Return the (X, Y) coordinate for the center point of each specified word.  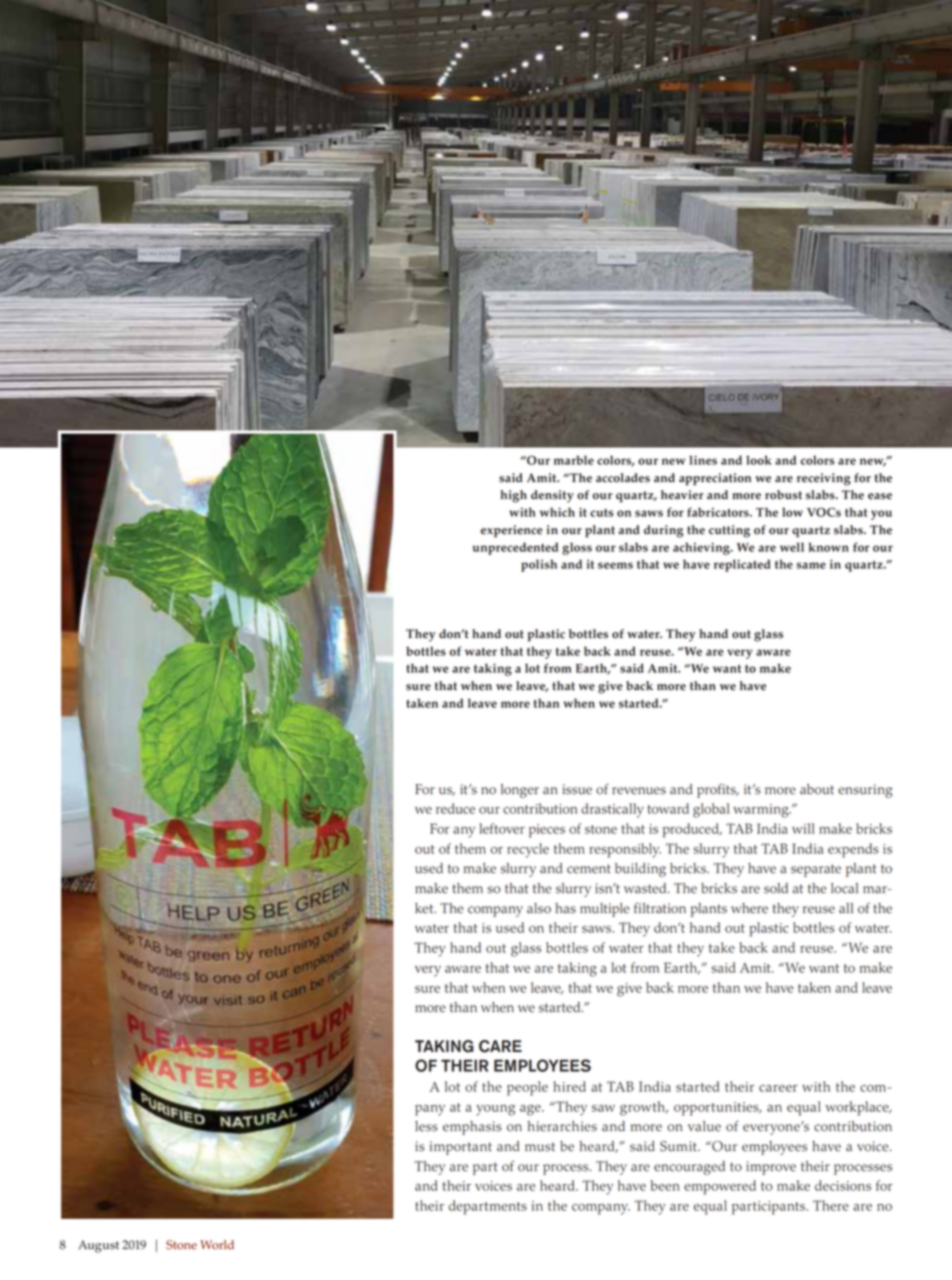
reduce (455, 808)
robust (783, 495)
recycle (528, 850)
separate (816, 870)
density (552, 496)
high (513, 496)
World (217, 1245)
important (461, 1148)
